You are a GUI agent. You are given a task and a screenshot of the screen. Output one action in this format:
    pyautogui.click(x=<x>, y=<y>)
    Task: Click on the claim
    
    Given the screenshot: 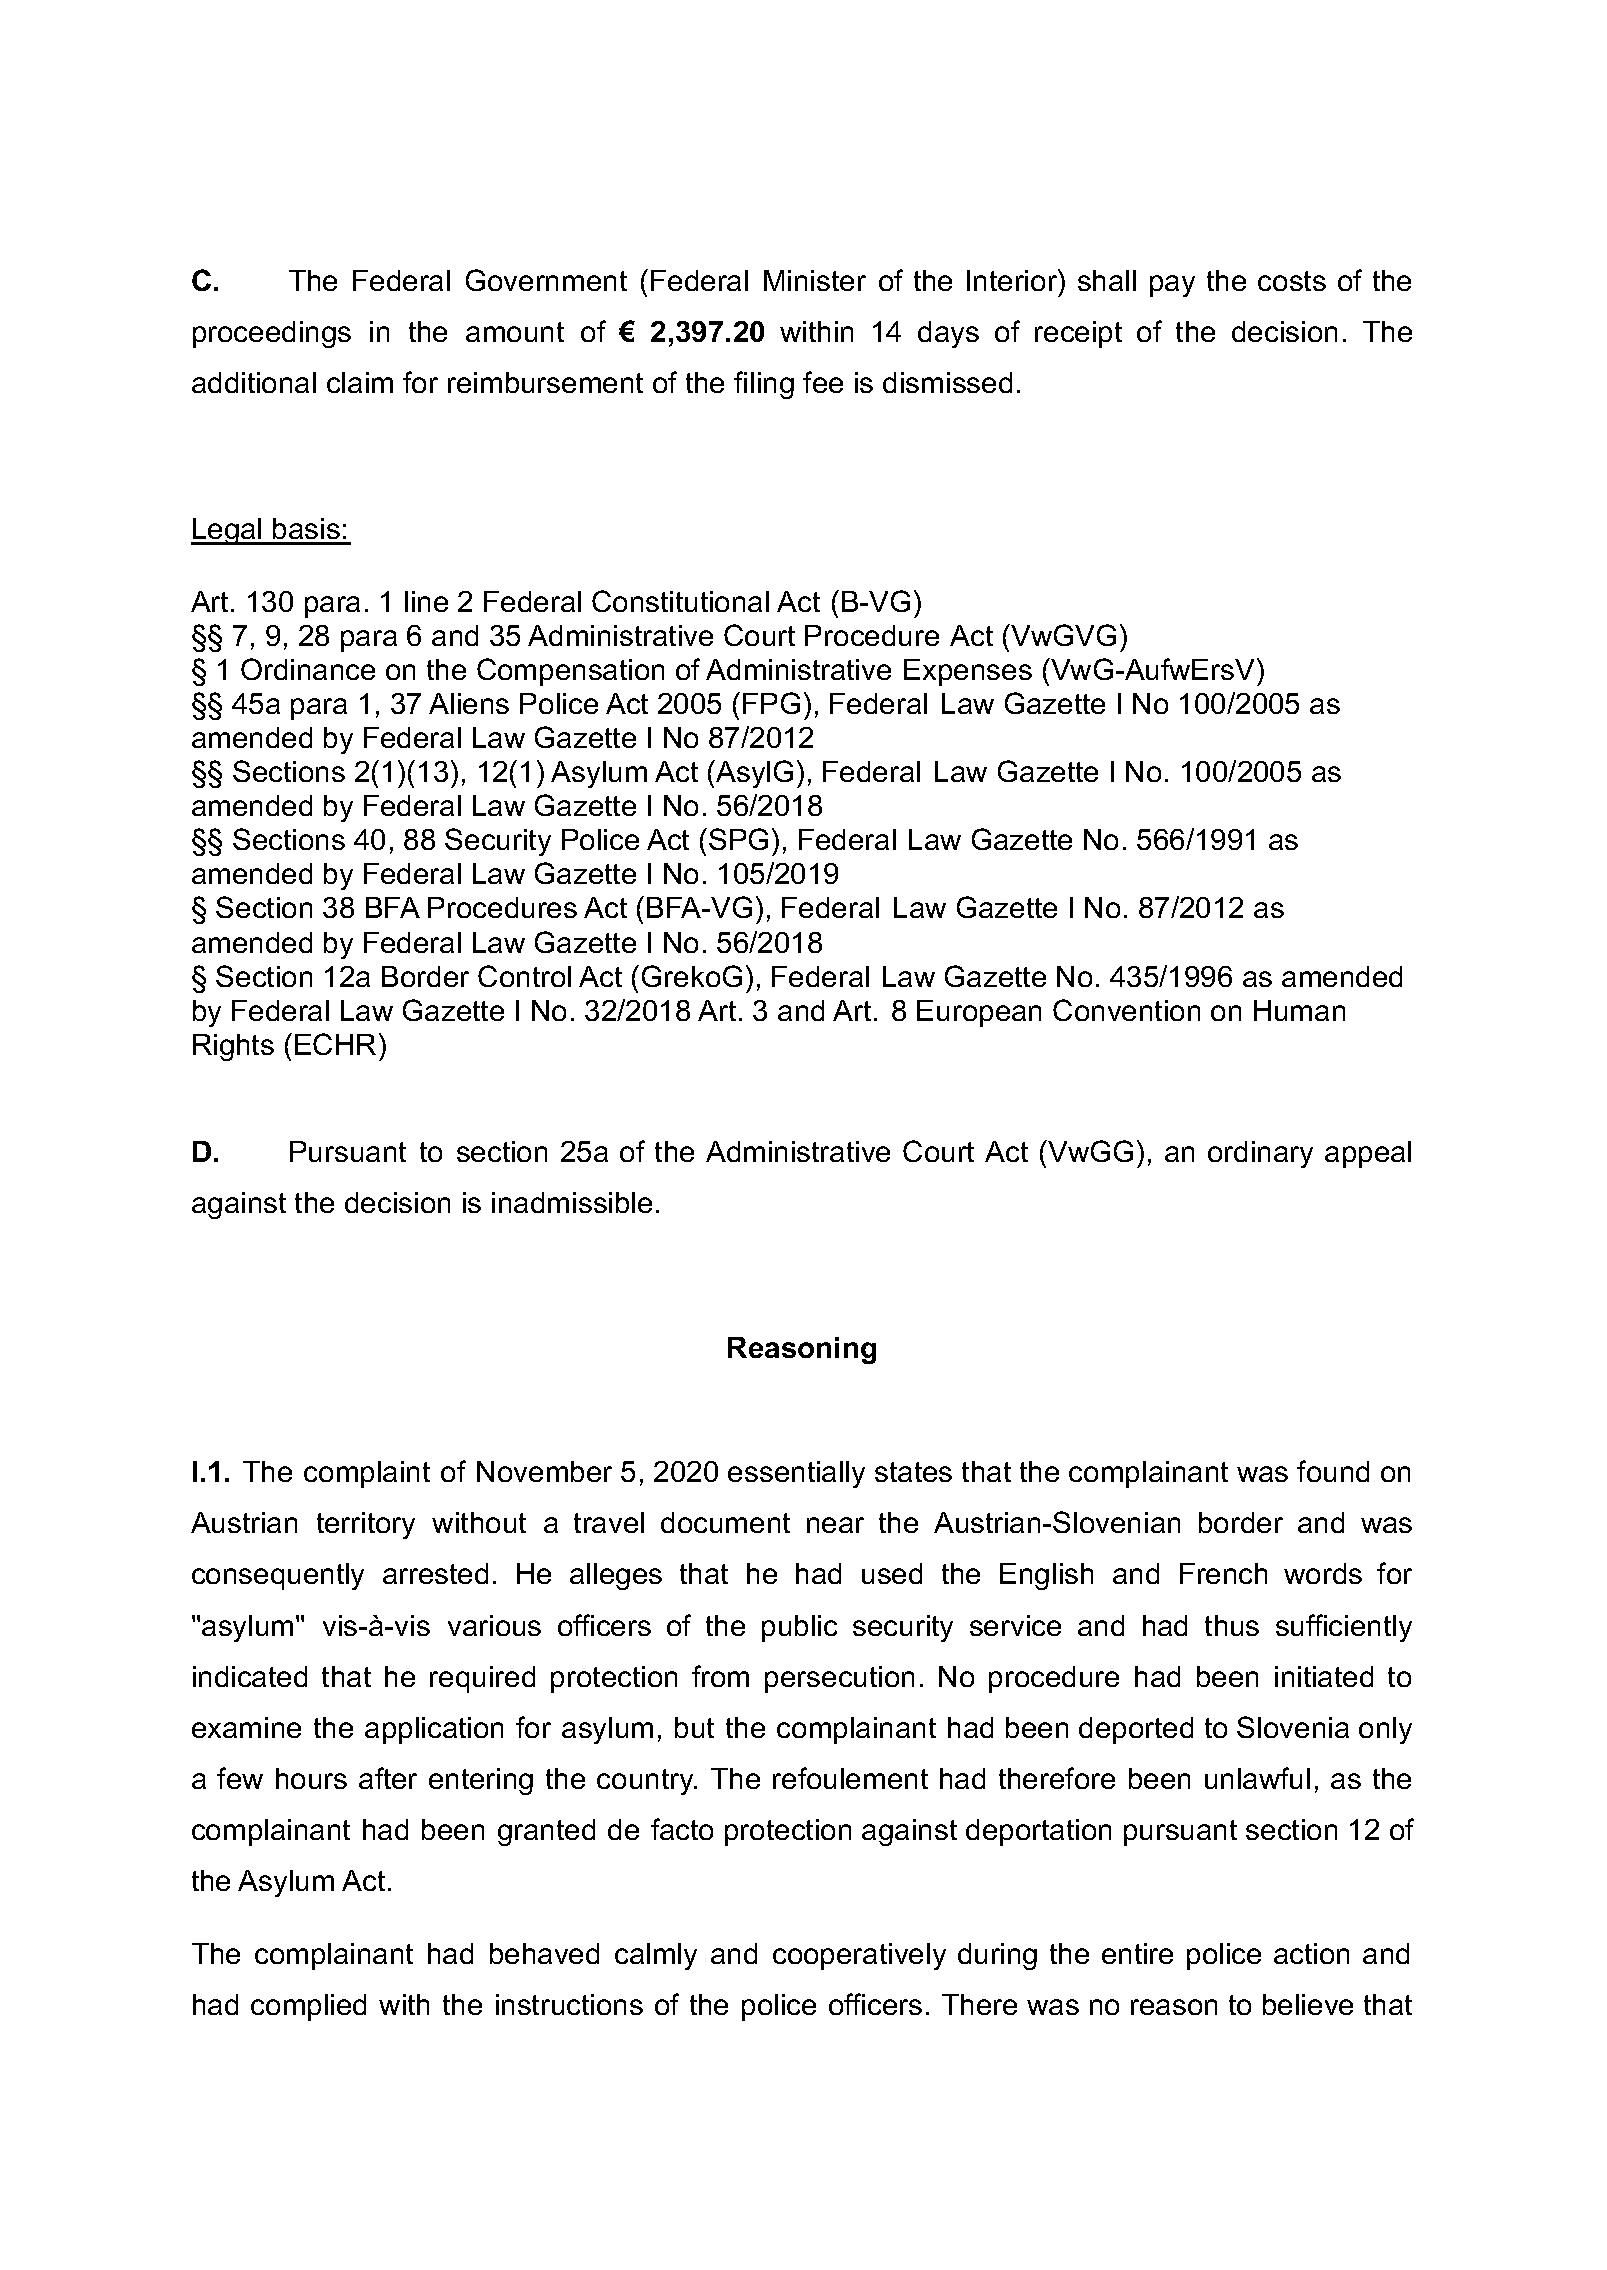 What is the action you would take?
    pyautogui.click(x=360, y=382)
